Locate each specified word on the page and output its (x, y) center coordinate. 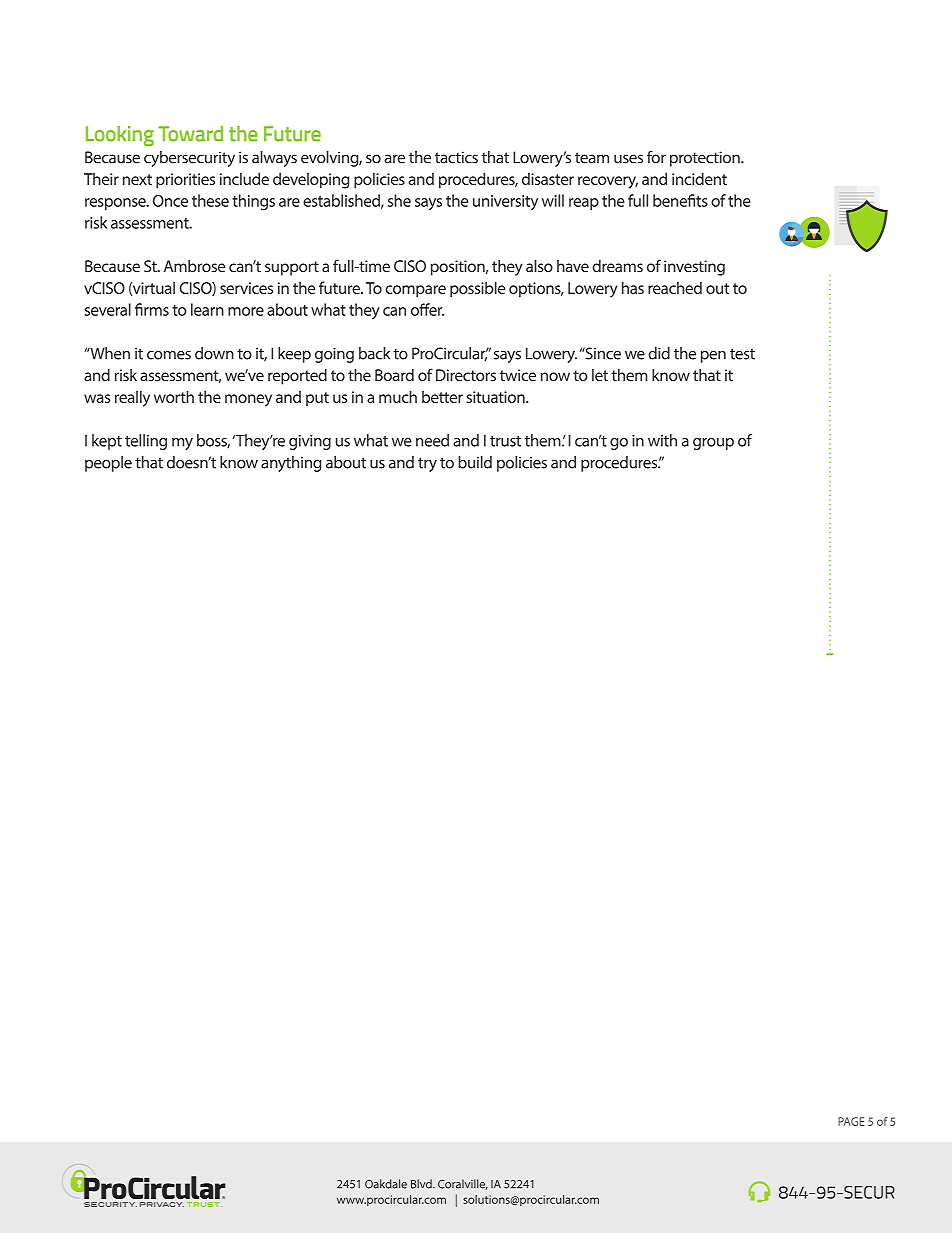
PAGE (851, 1121)
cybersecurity (189, 159)
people (108, 464)
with (662, 440)
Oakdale (386, 1184)
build (475, 462)
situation (496, 397)
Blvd (422, 1184)
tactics (456, 157)
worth (174, 396)
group (713, 444)
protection (706, 159)
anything (291, 464)
